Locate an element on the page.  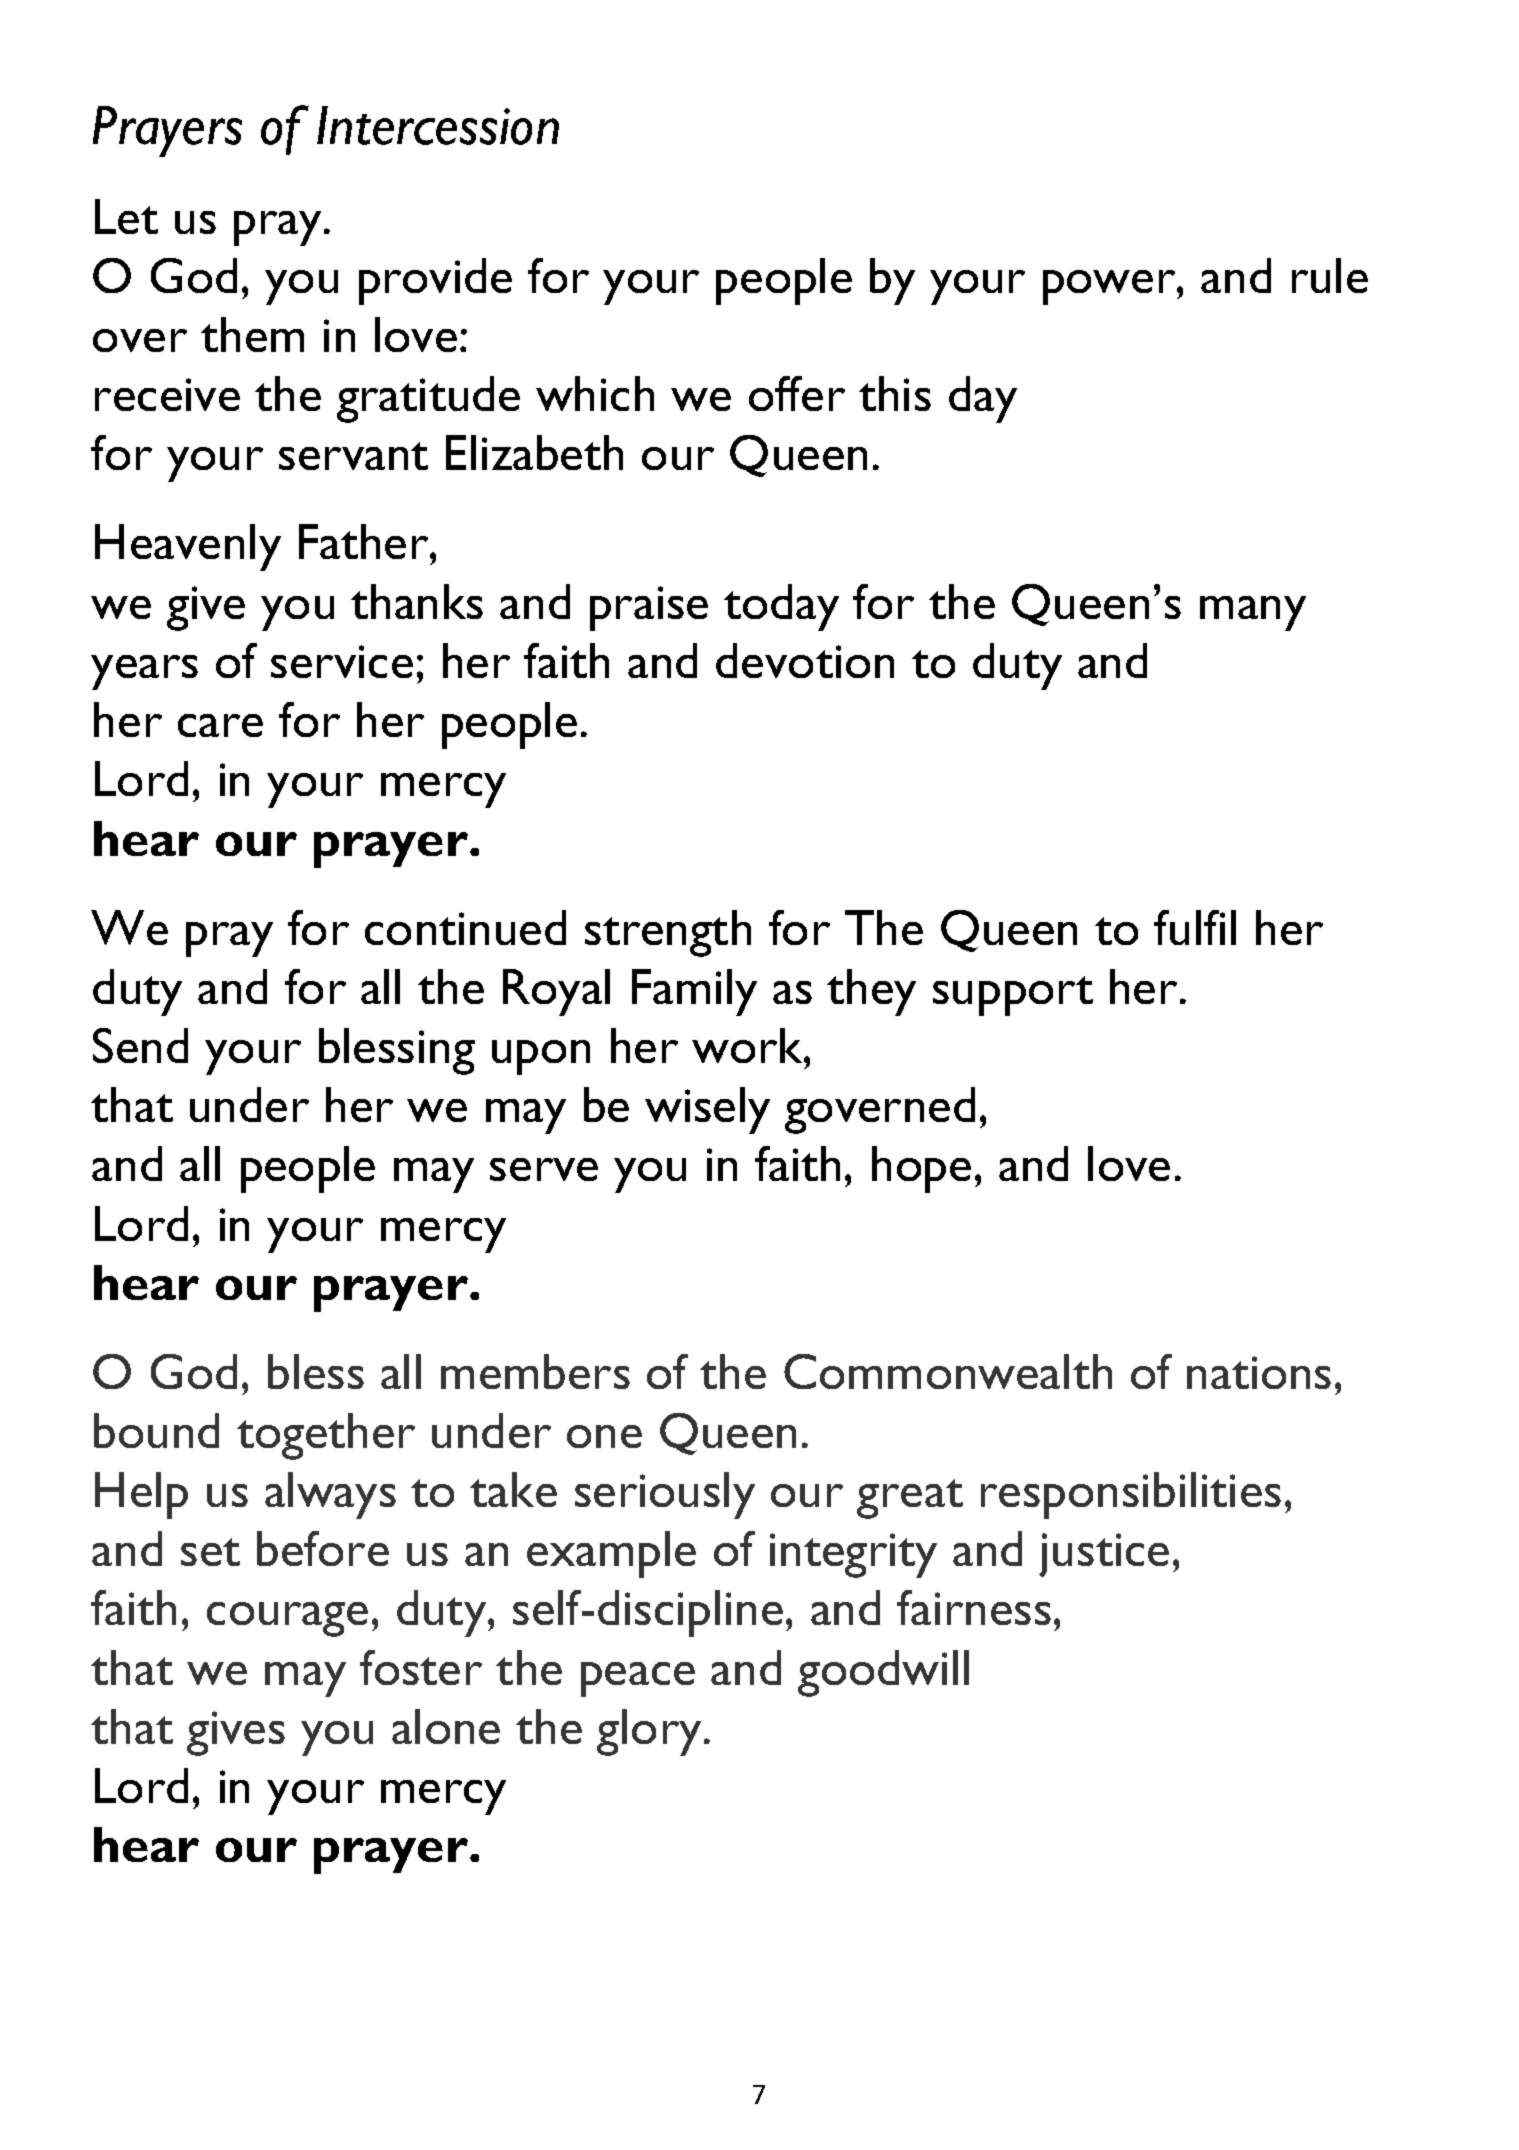
courage is located at coordinates (287, 1619).
